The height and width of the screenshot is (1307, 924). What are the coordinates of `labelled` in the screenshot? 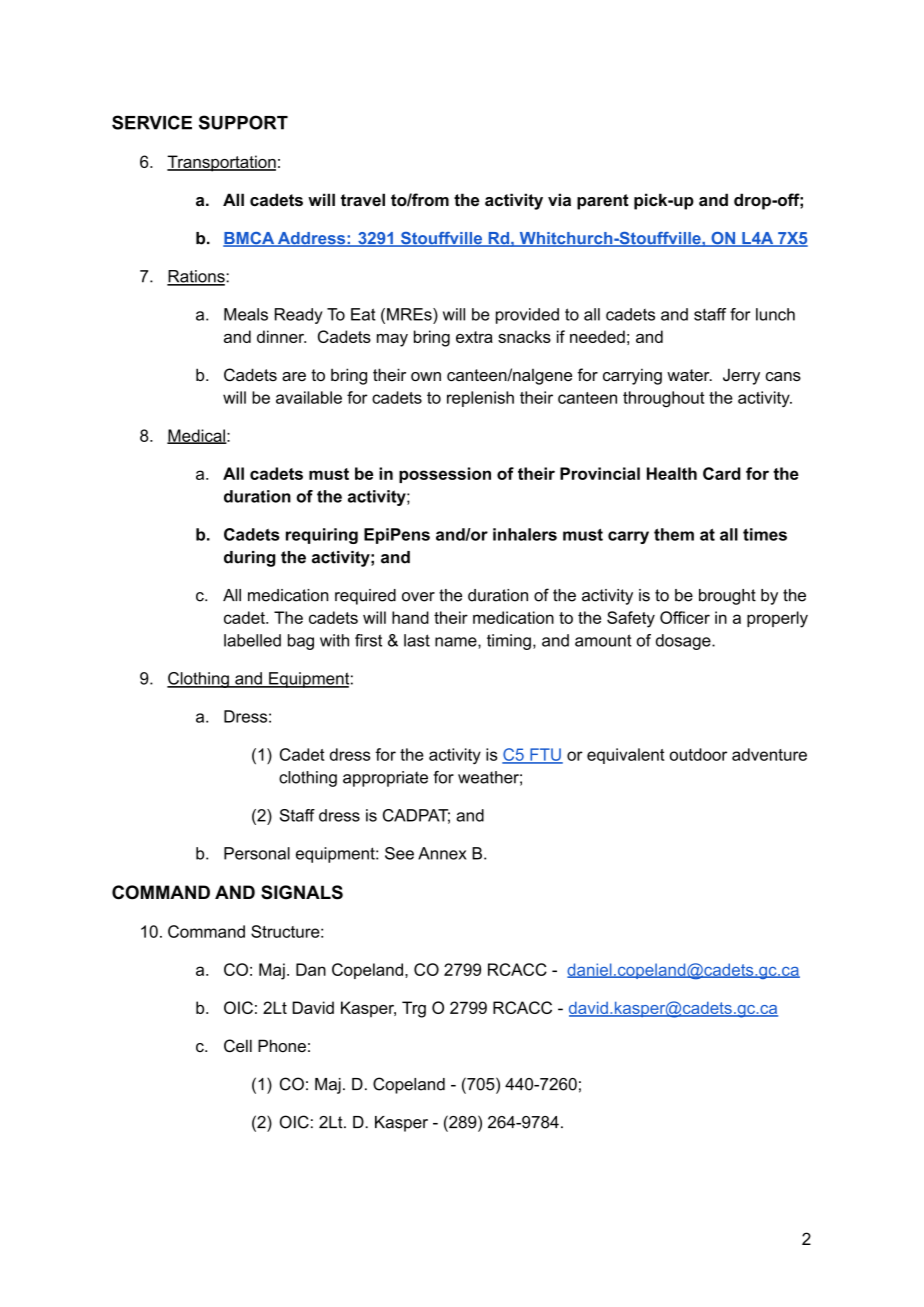 It's located at (252, 640).
